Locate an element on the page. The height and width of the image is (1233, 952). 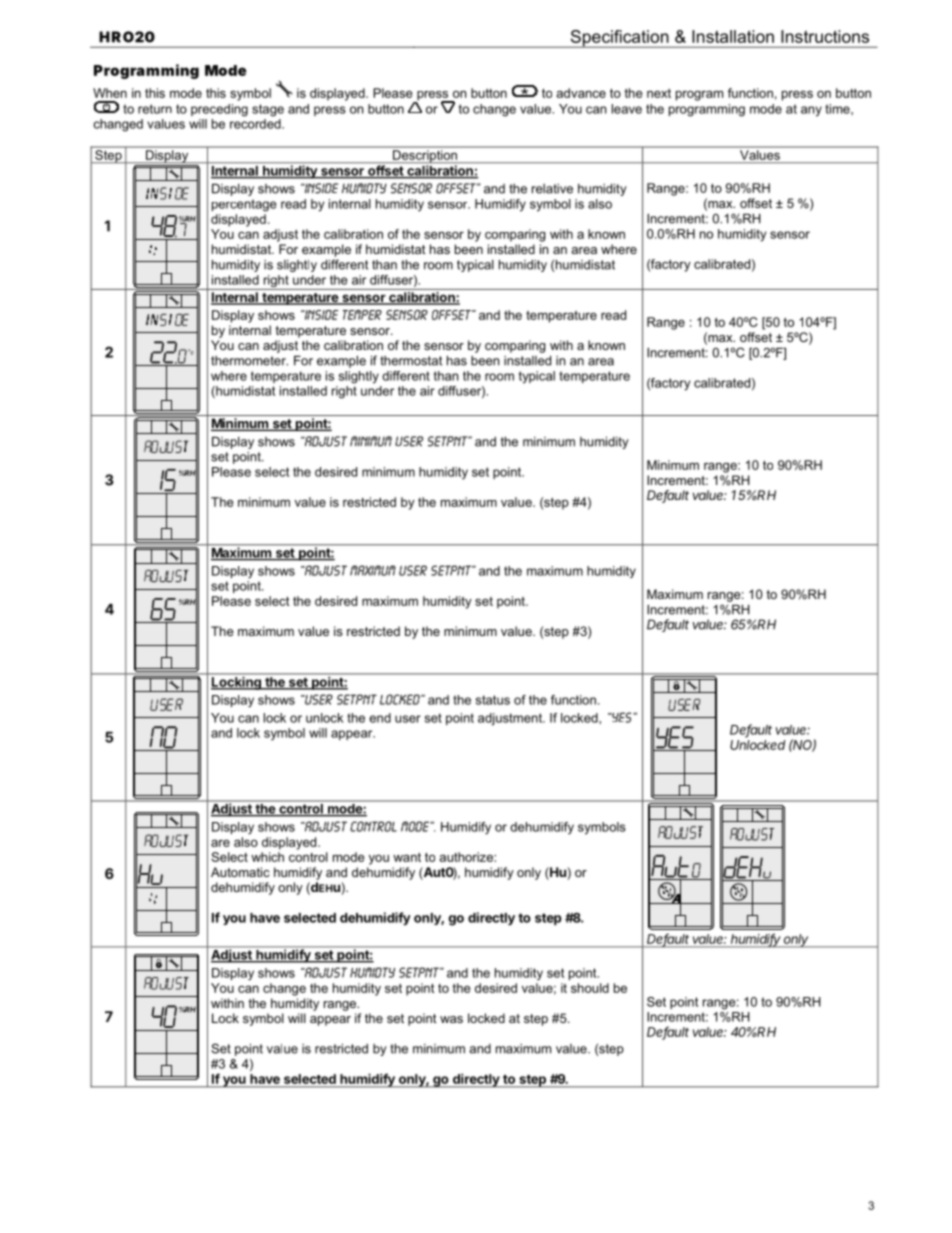
was is located at coordinates (451, 1019).
